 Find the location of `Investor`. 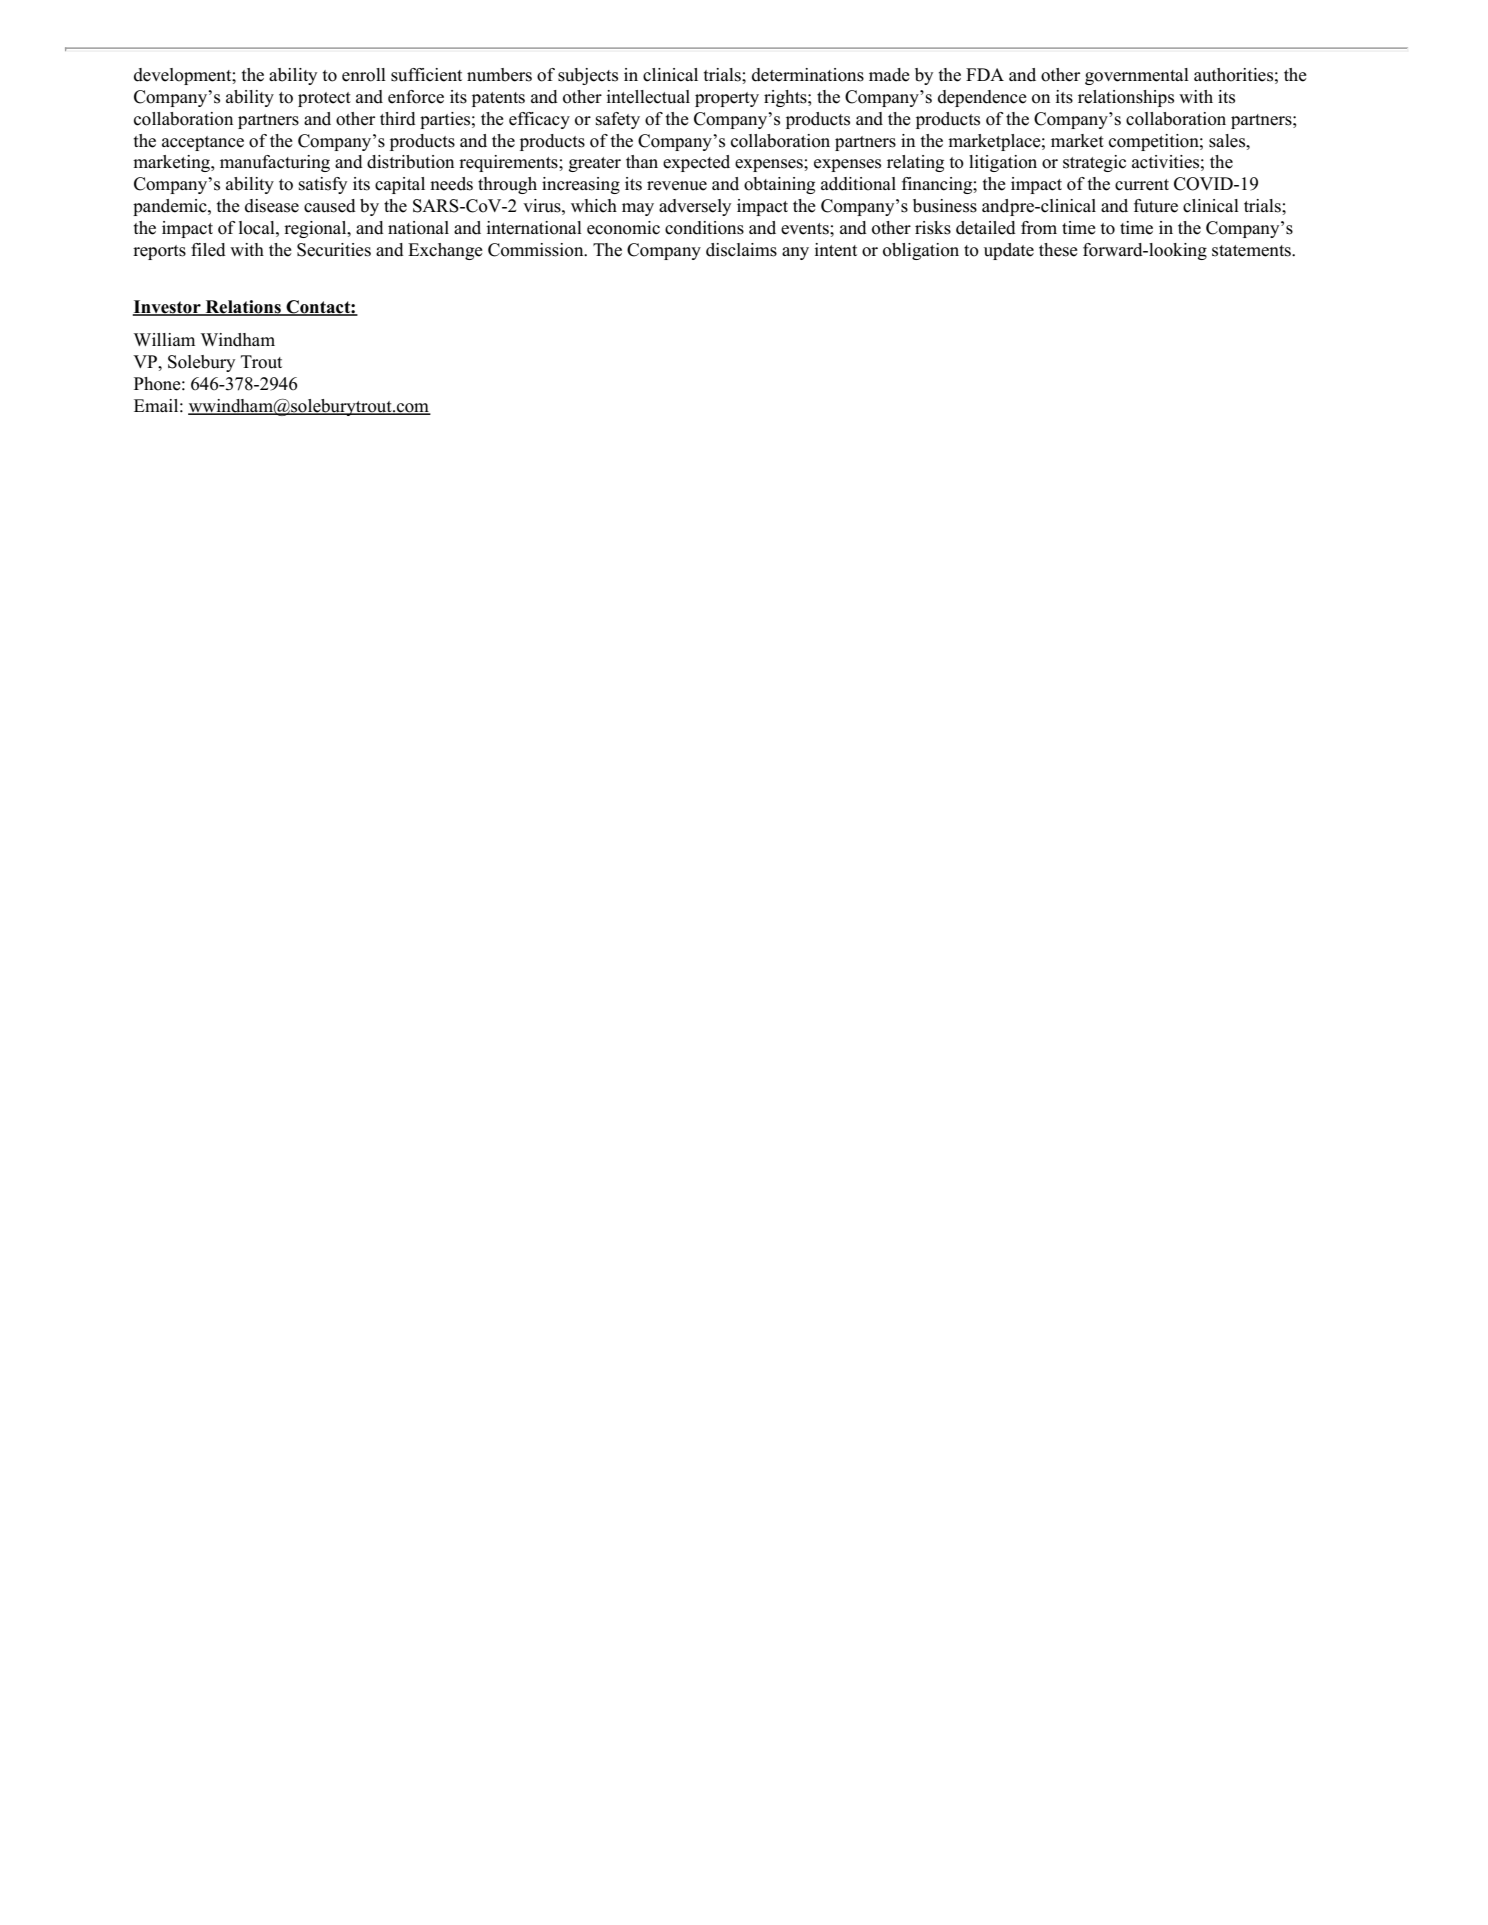

Investor is located at coordinates (168, 308).
